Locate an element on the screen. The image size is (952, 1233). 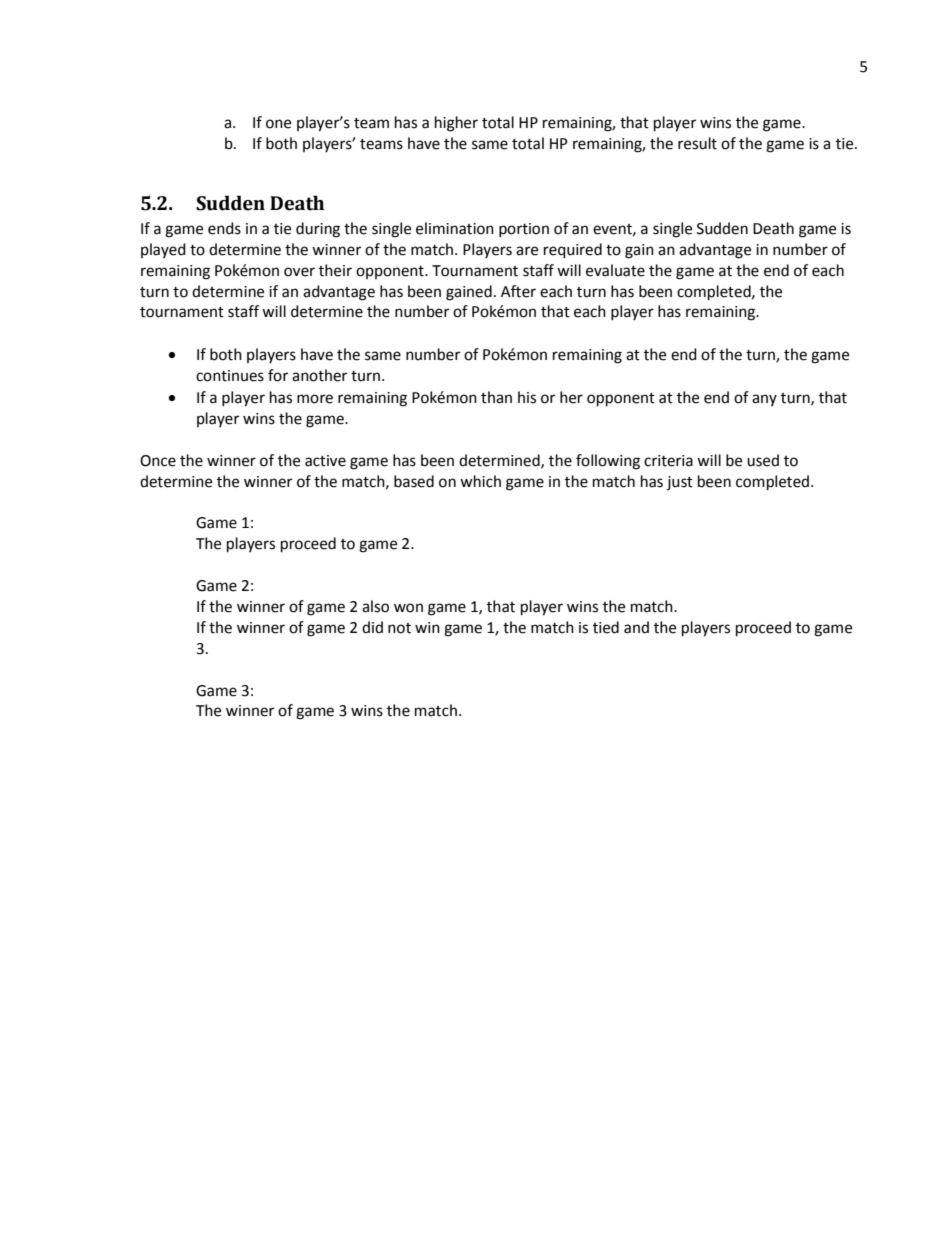
higher is located at coordinates (456, 124).
